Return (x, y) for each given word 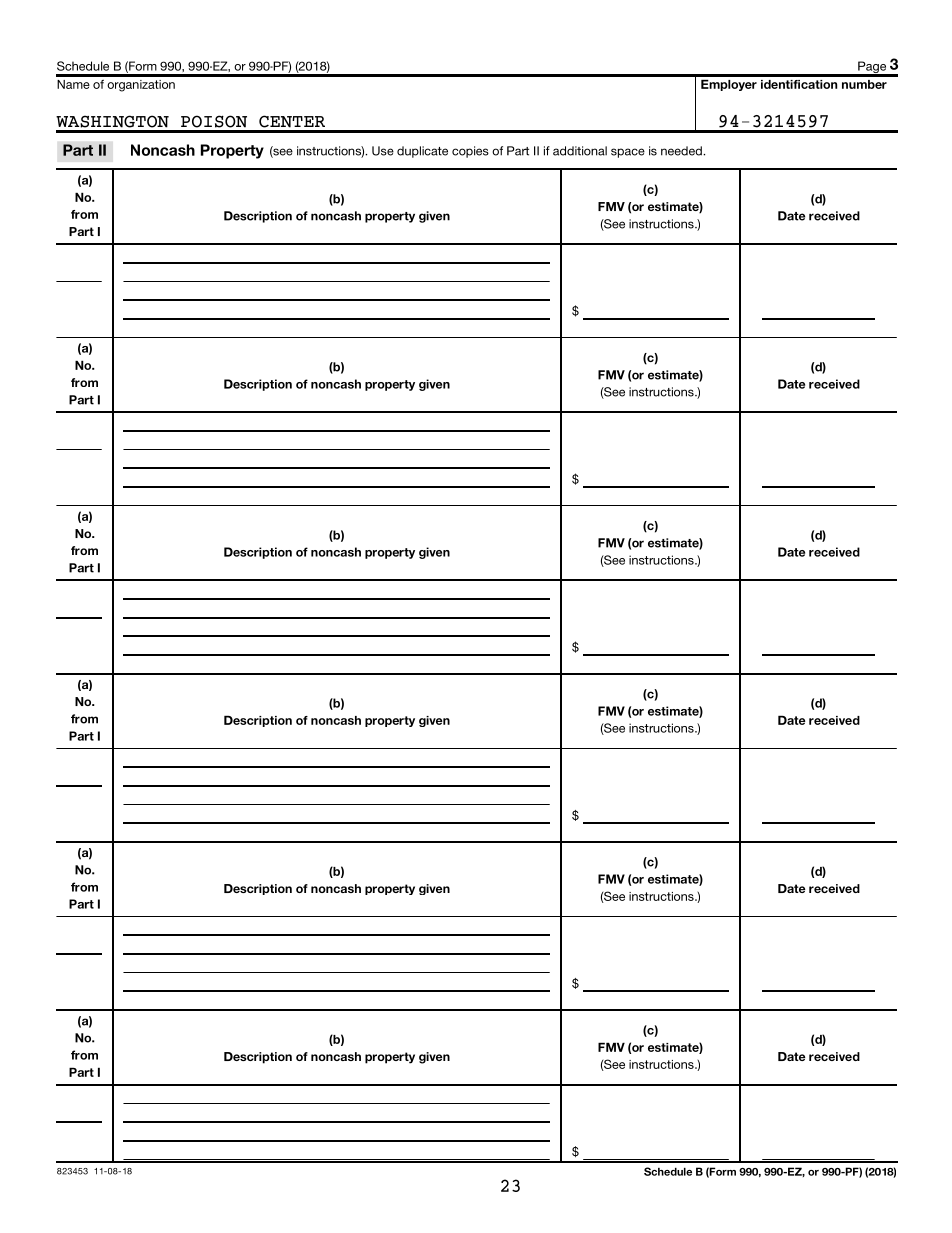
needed (682, 151)
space (628, 153)
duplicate (422, 152)
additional (580, 151)
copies (470, 152)
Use (383, 151)
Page (872, 68)
